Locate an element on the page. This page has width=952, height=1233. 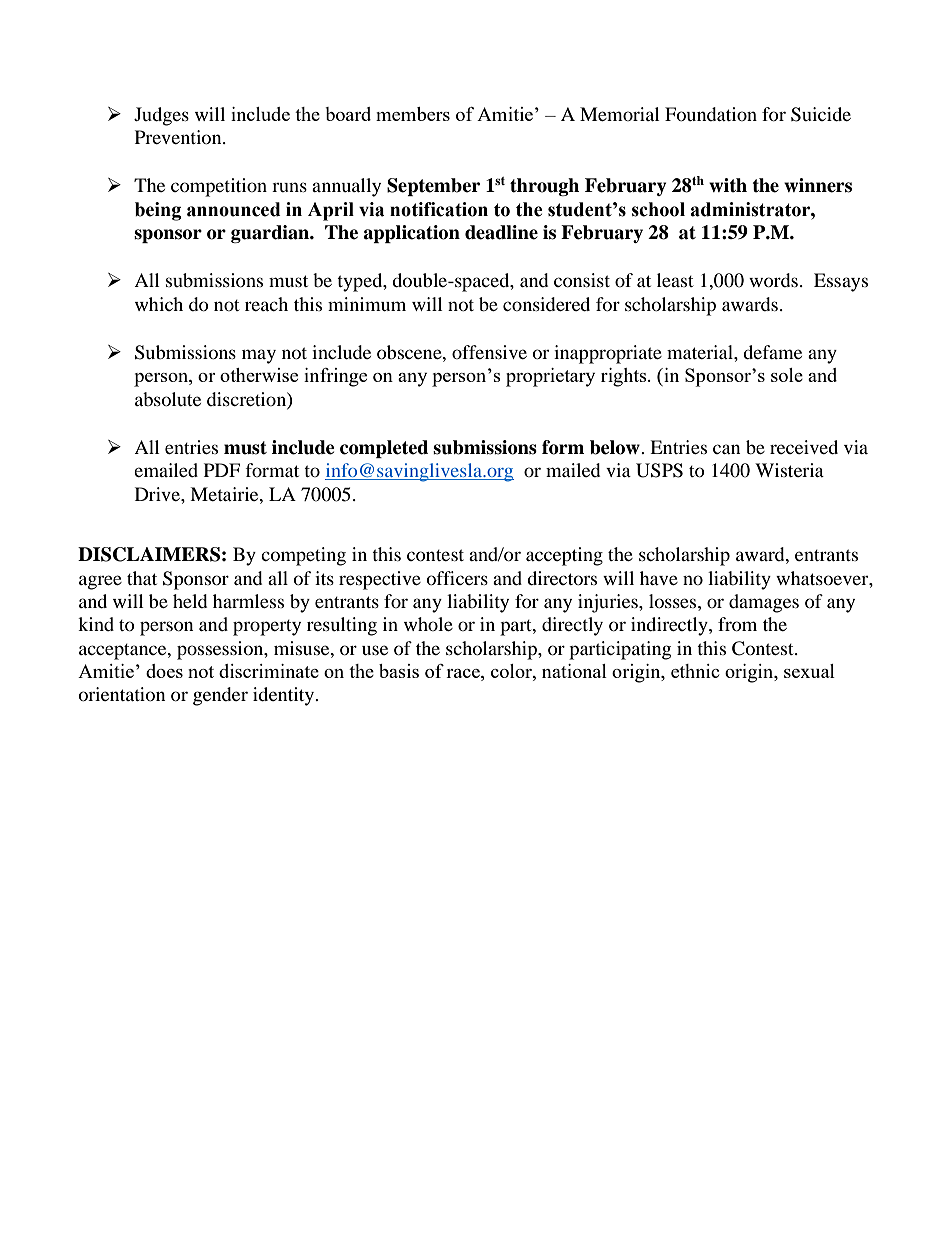
Prevention is located at coordinates (179, 137).
